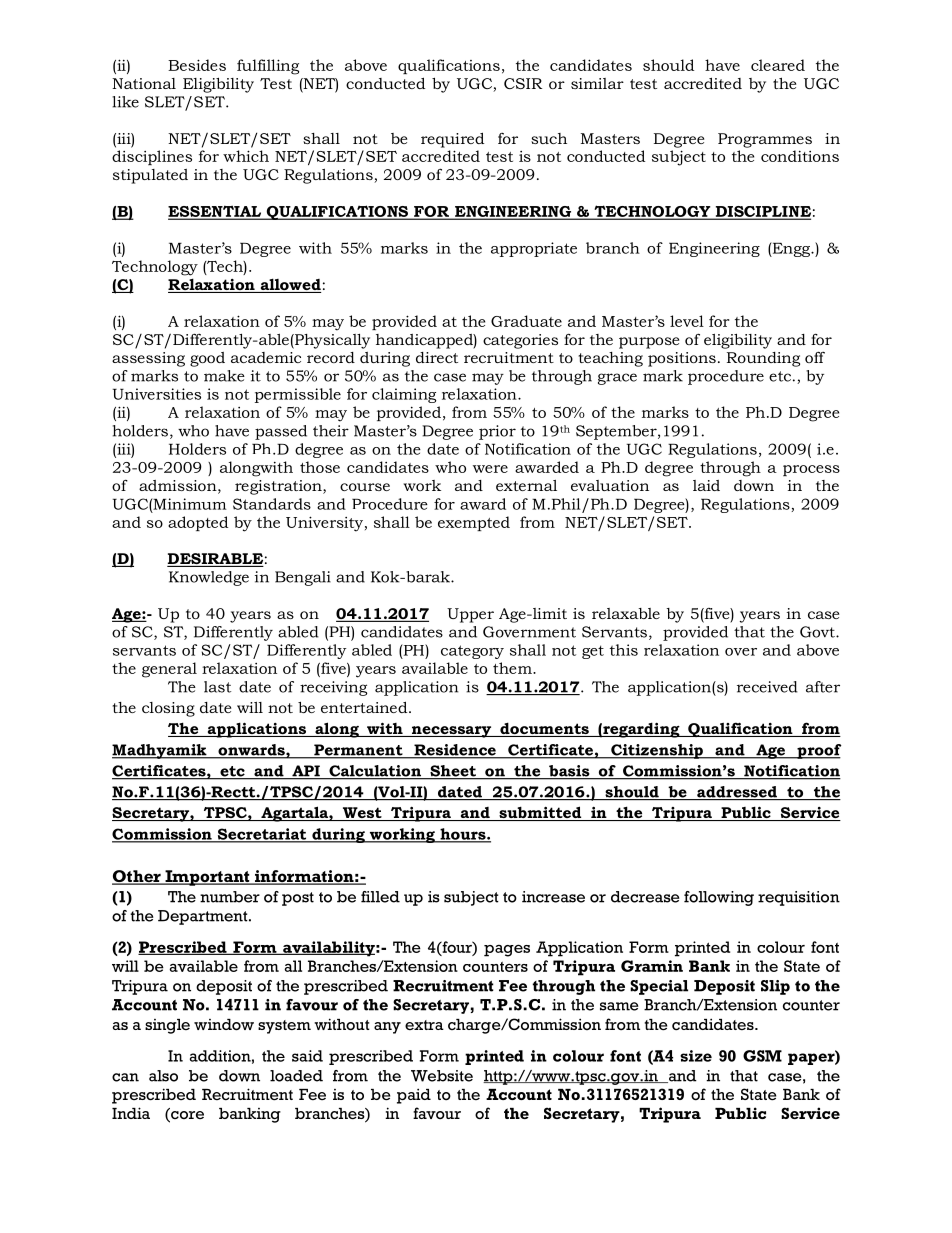 The image size is (952, 1233). I want to click on addressed, so click(737, 793).
